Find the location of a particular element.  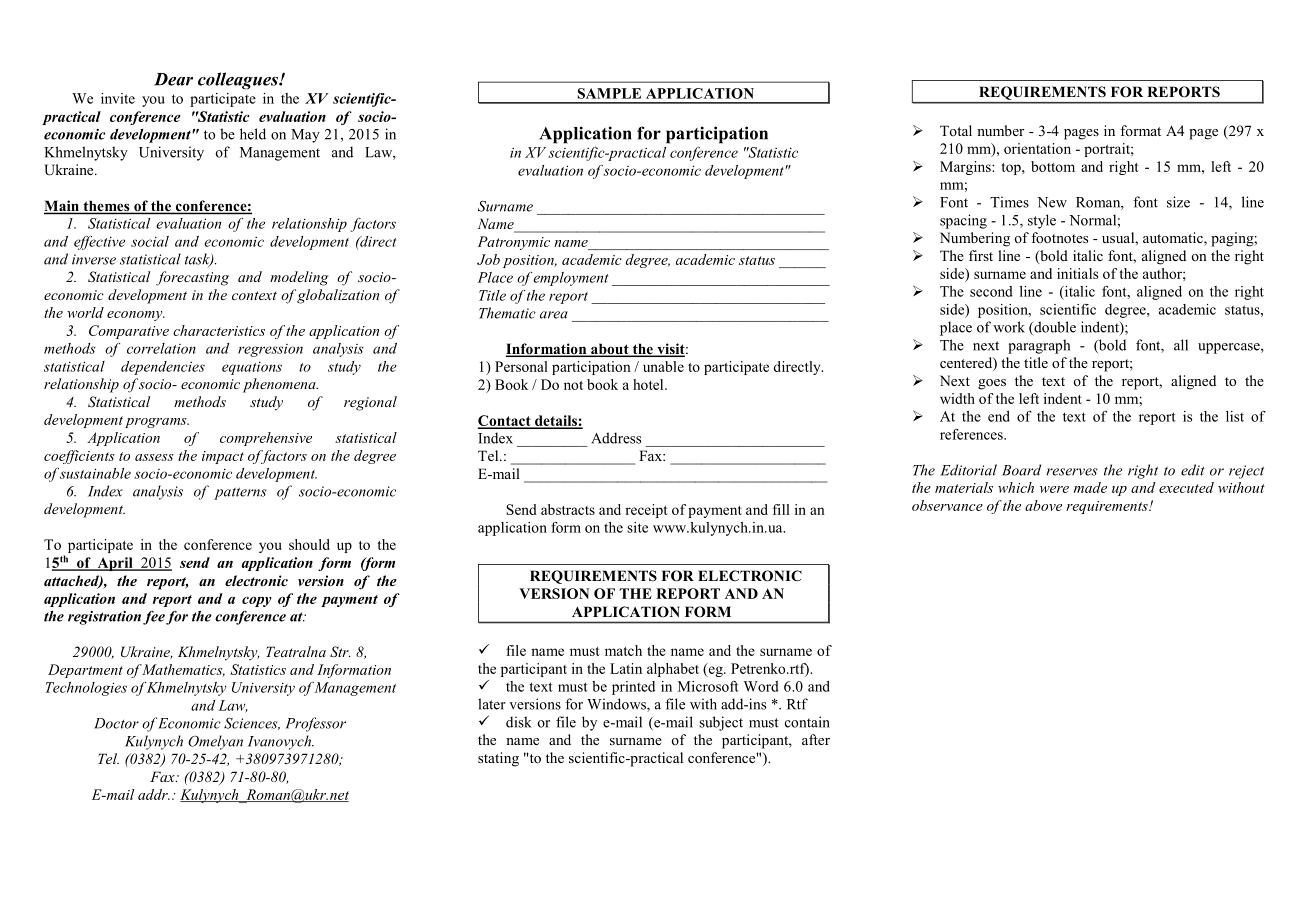

Sciences is located at coordinates (252, 724).
